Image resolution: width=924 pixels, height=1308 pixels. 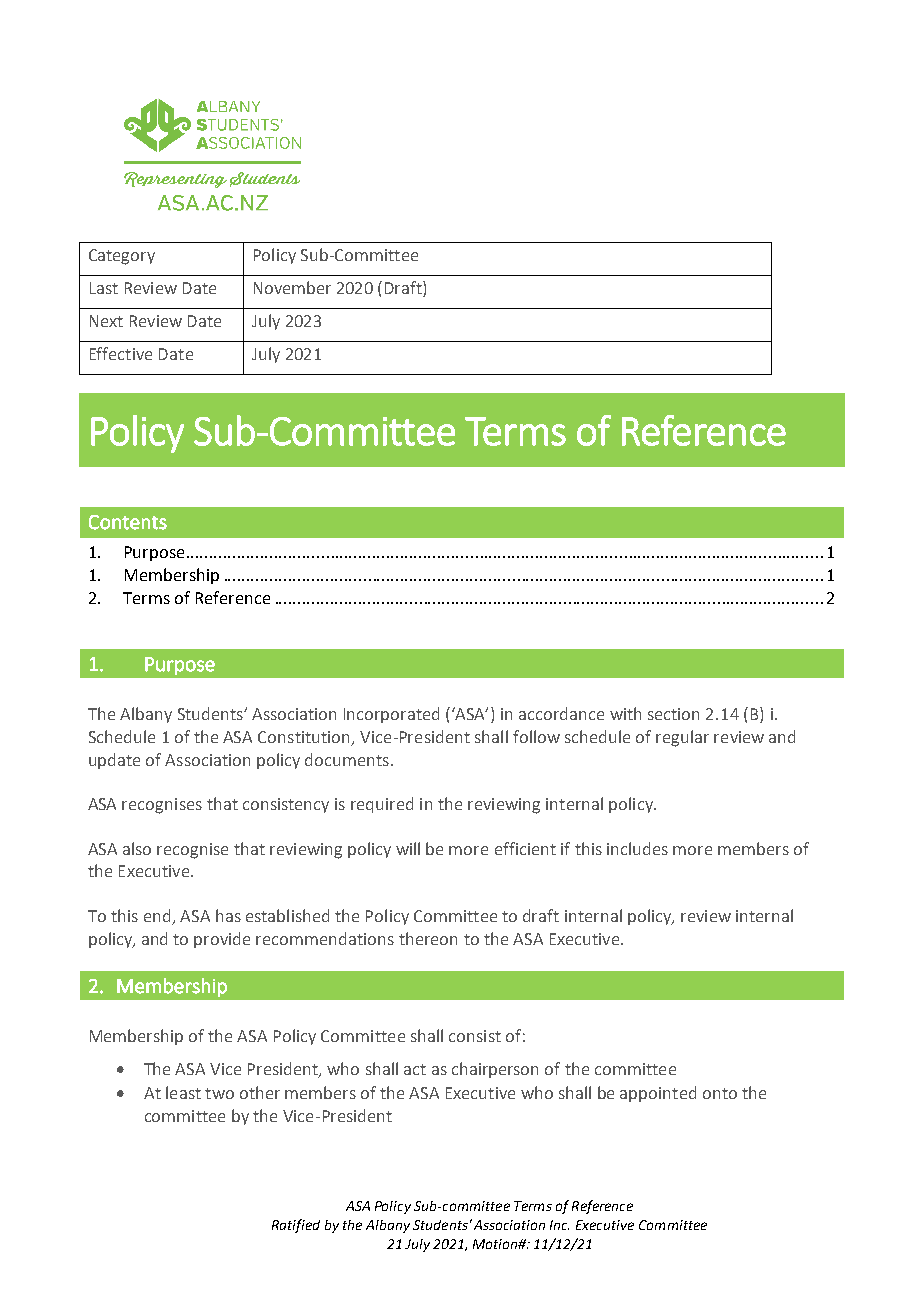 I want to click on with, so click(x=625, y=713).
